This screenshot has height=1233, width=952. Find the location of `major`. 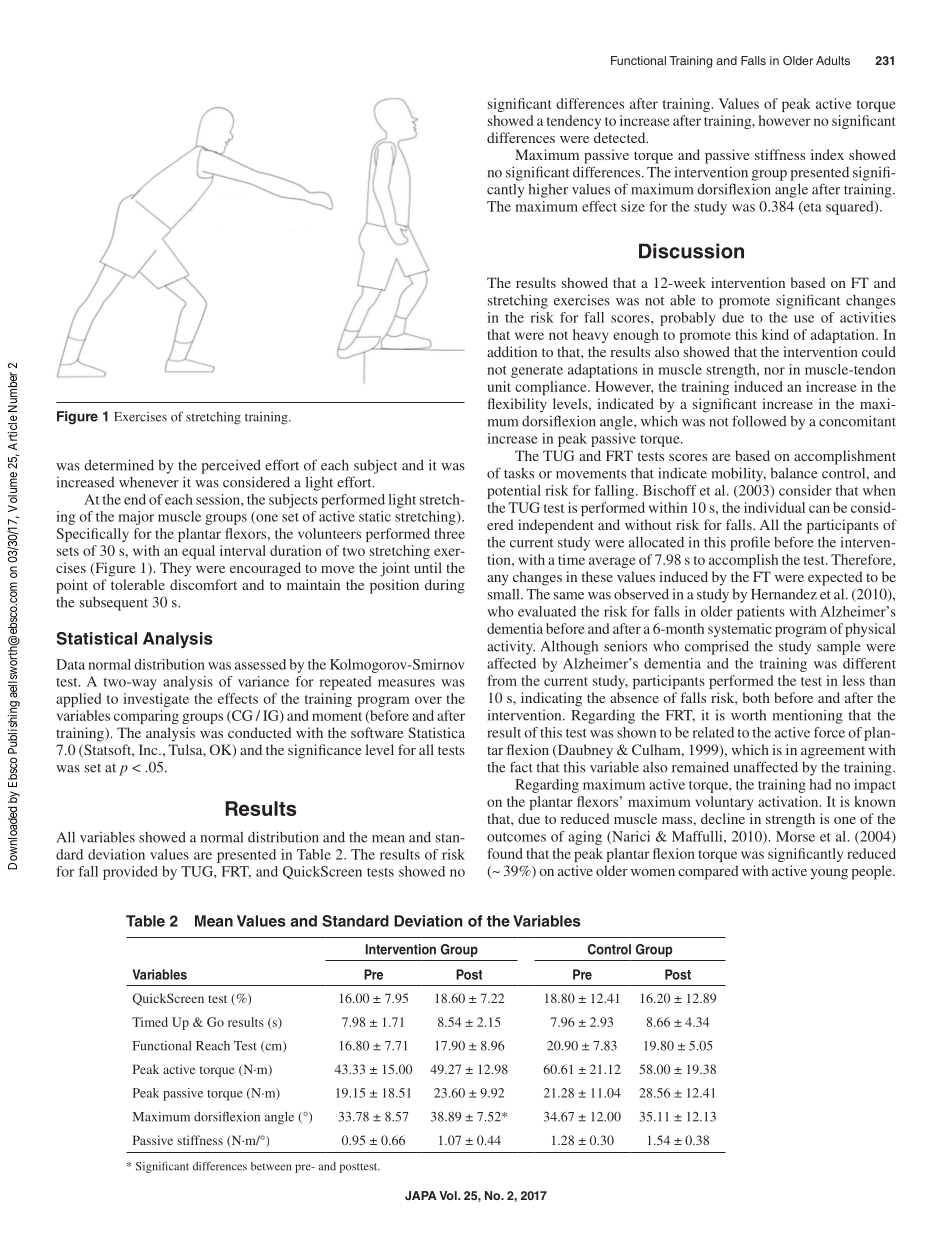

major is located at coordinates (136, 518).
